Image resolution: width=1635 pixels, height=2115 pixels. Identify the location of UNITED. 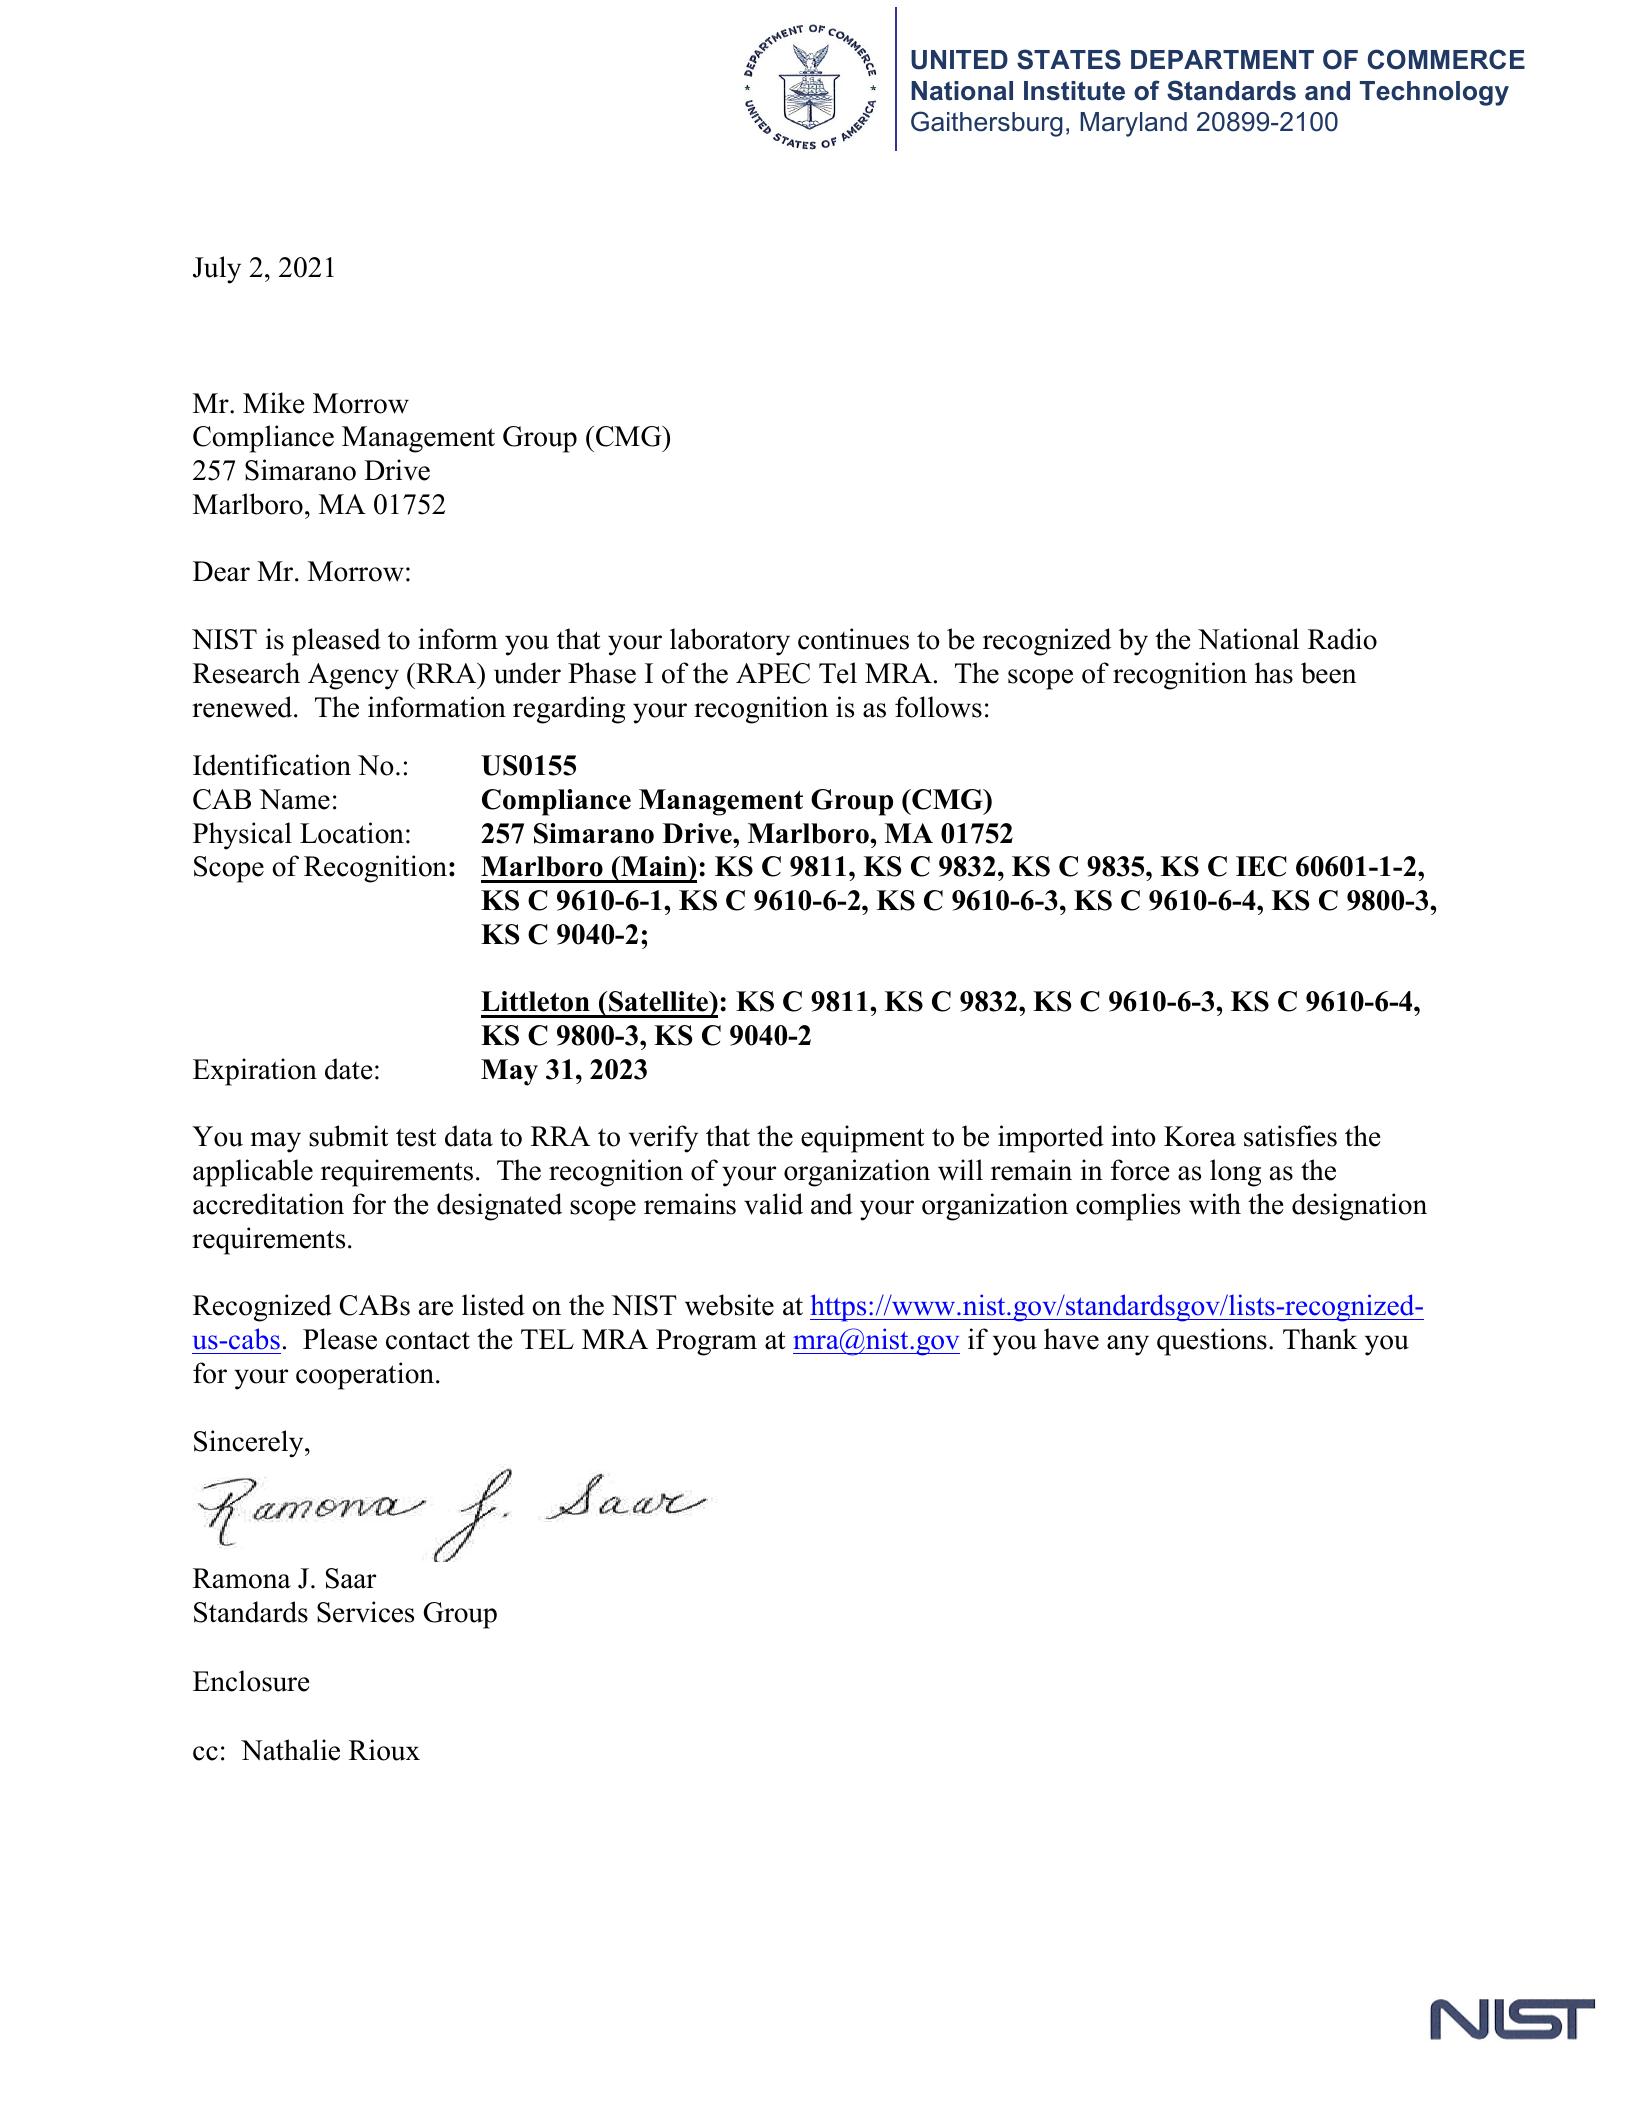
(959, 60).
